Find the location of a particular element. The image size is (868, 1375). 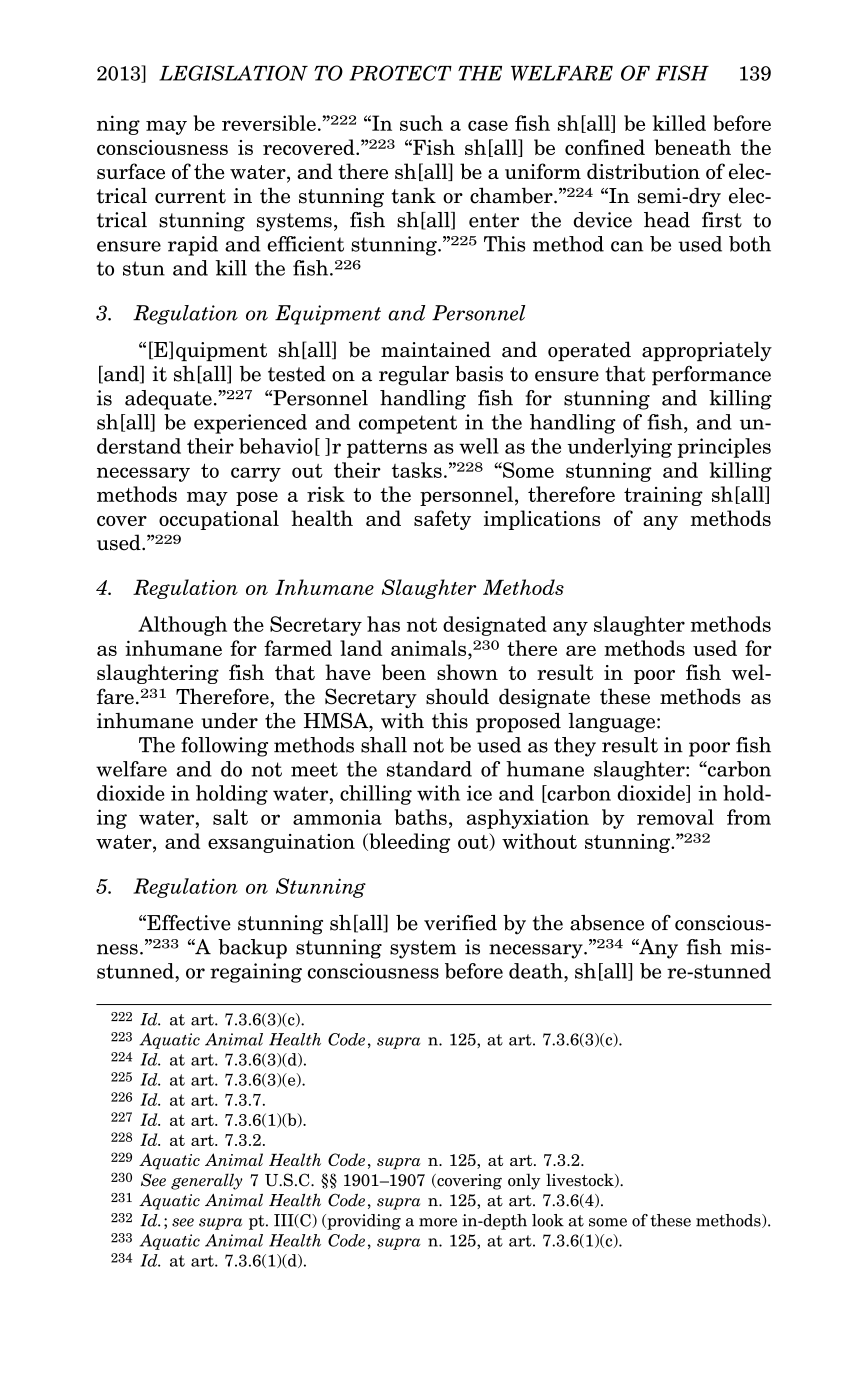

shown is located at coordinates (467, 672).
